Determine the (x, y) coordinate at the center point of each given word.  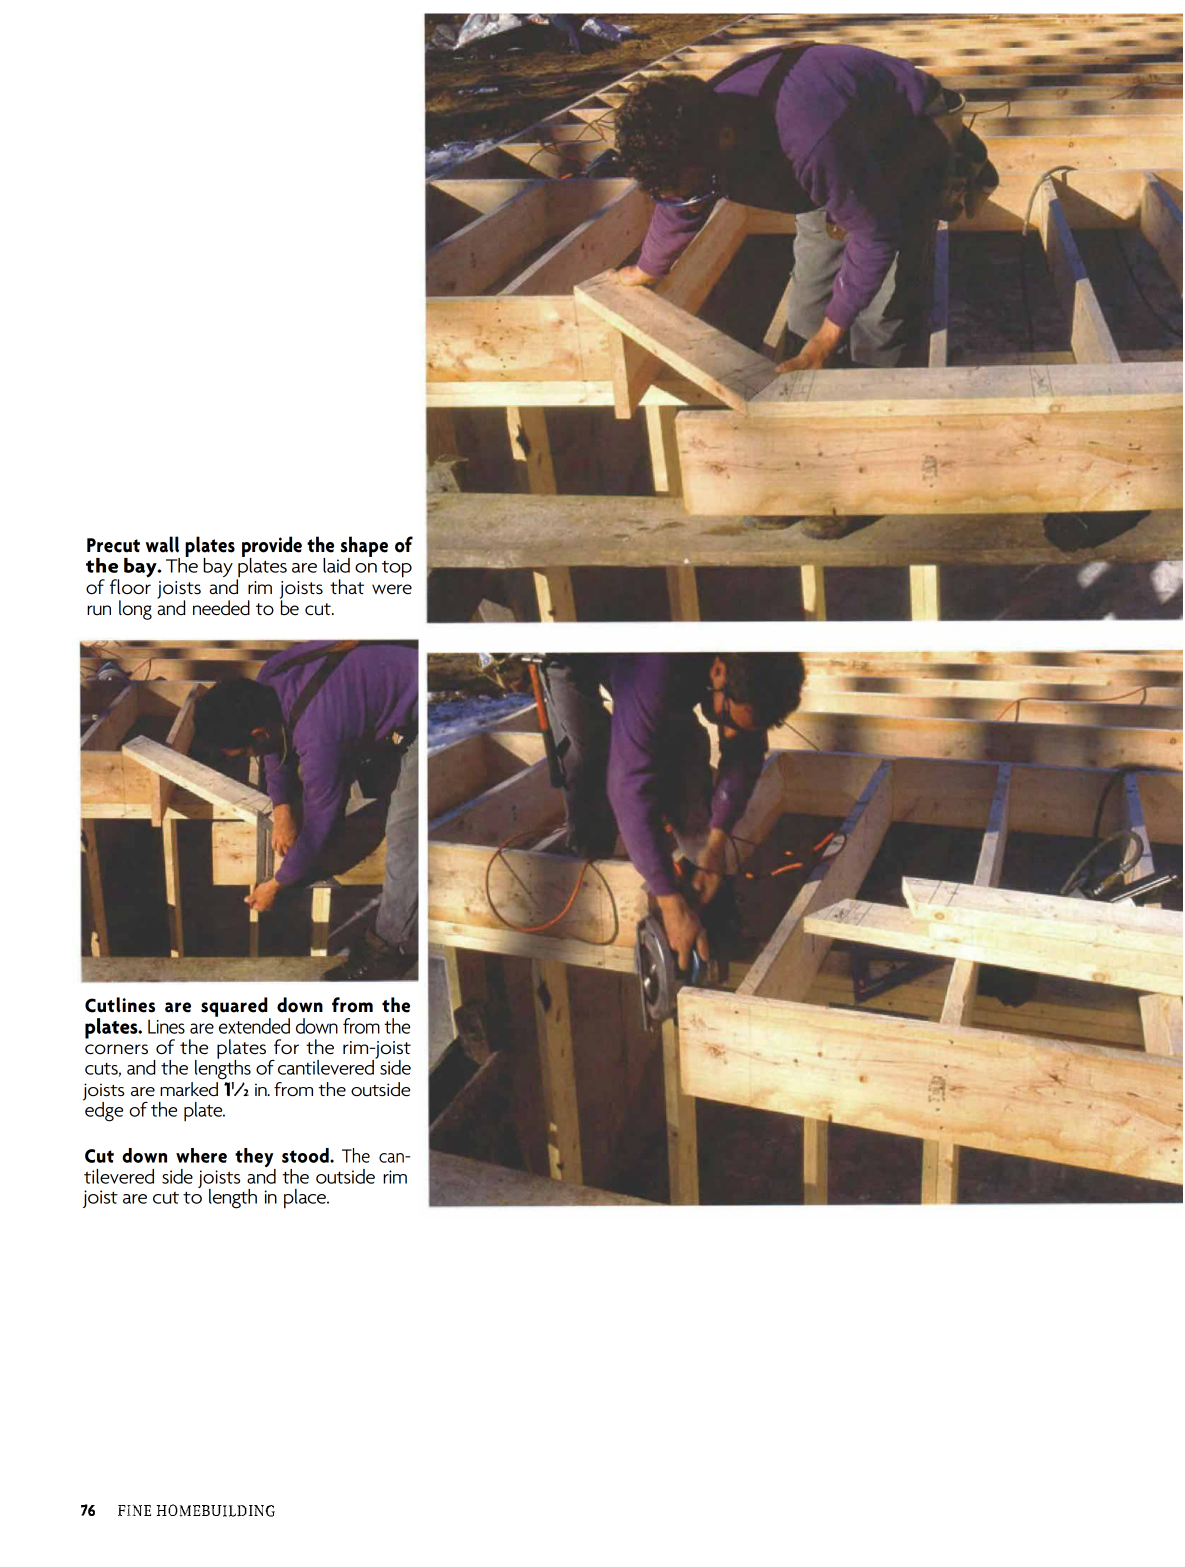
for (286, 1047)
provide (272, 547)
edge (103, 1110)
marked (189, 1089)
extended (253, 1024)
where (201, 1155)
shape (364, 547)
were (392, 589)
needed (221, 608)
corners (116, 1049)
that (347, 586)
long (135, 610)
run (99, 610)
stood (306, 1155)
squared (235, 1008)
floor (130, 586)
